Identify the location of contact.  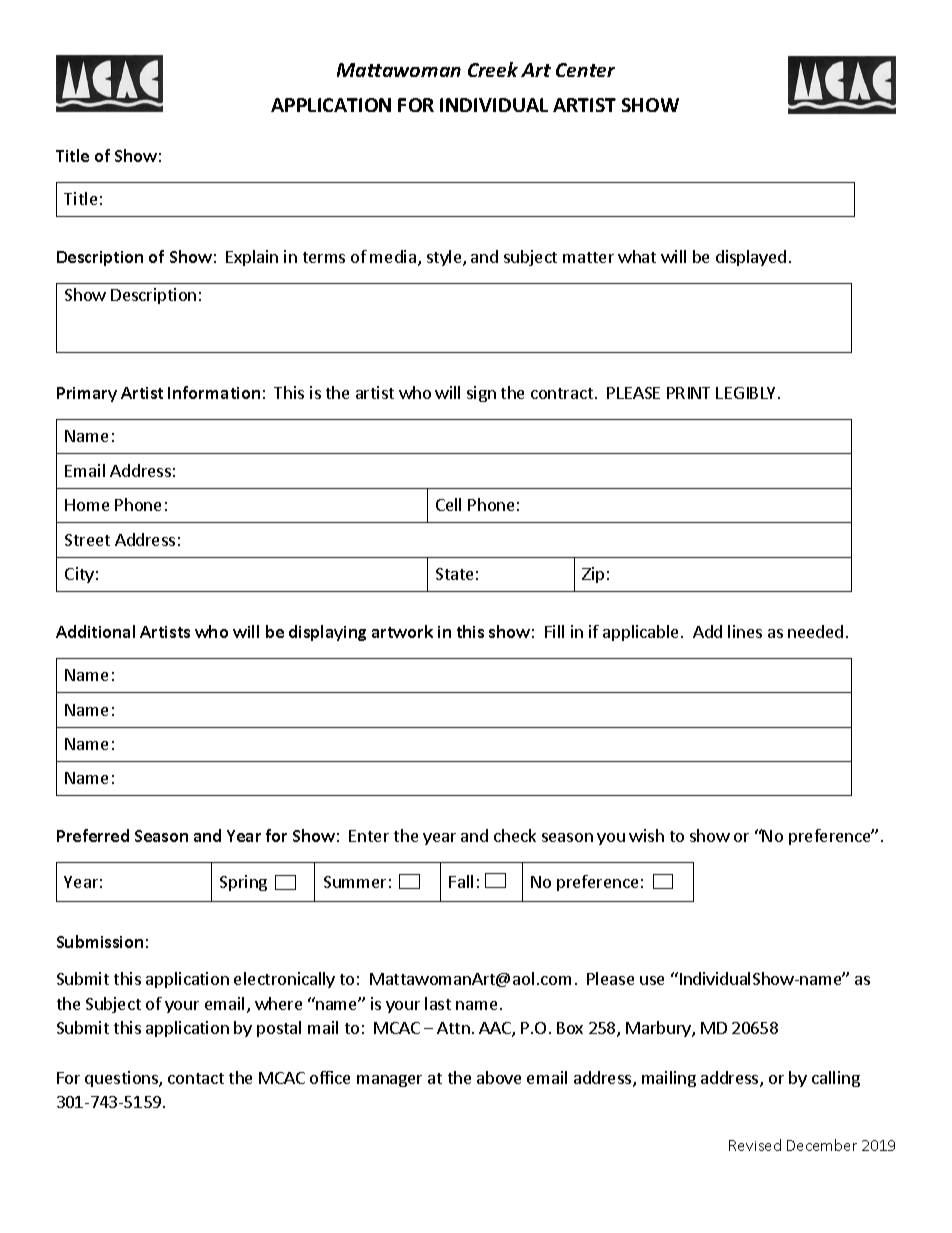
(196, 1078).
